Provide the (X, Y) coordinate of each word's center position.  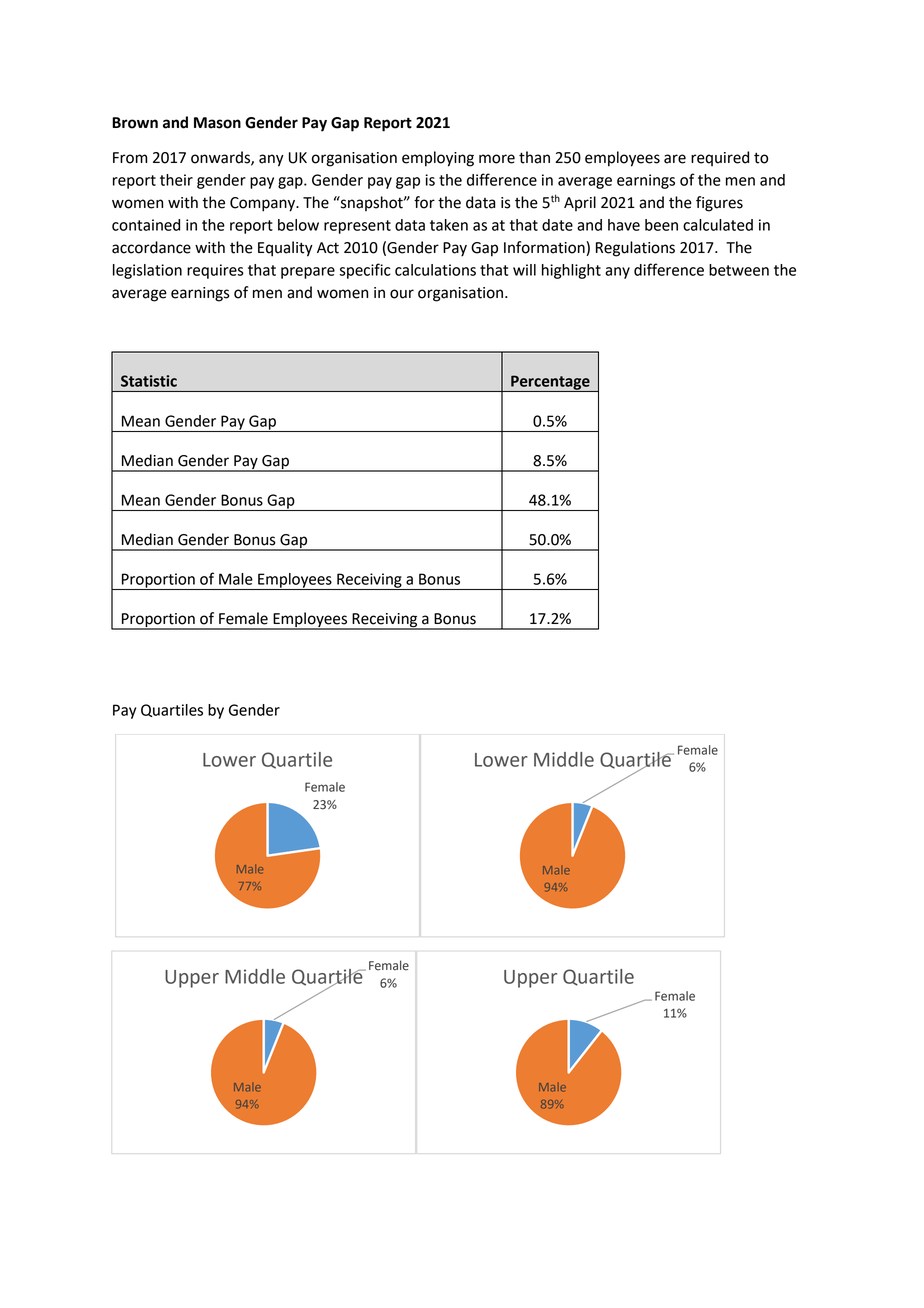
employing (438, 159)
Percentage (550, 383)
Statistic (149, 381)
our (402, 294)
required (720, 158)
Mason (217, 123)
